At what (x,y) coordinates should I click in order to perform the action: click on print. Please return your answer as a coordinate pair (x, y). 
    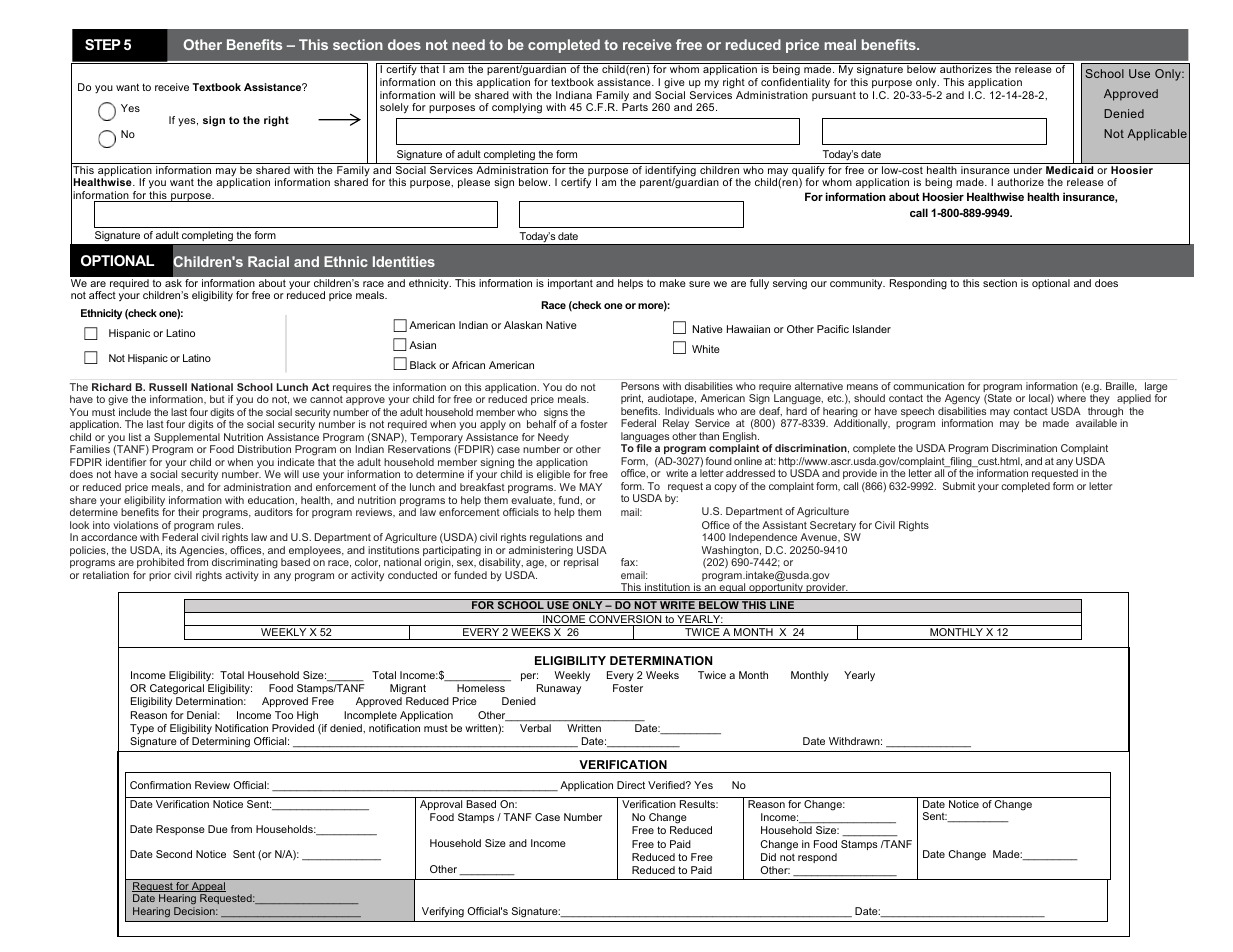
    Looking at the image, I should click on (632, 399).
